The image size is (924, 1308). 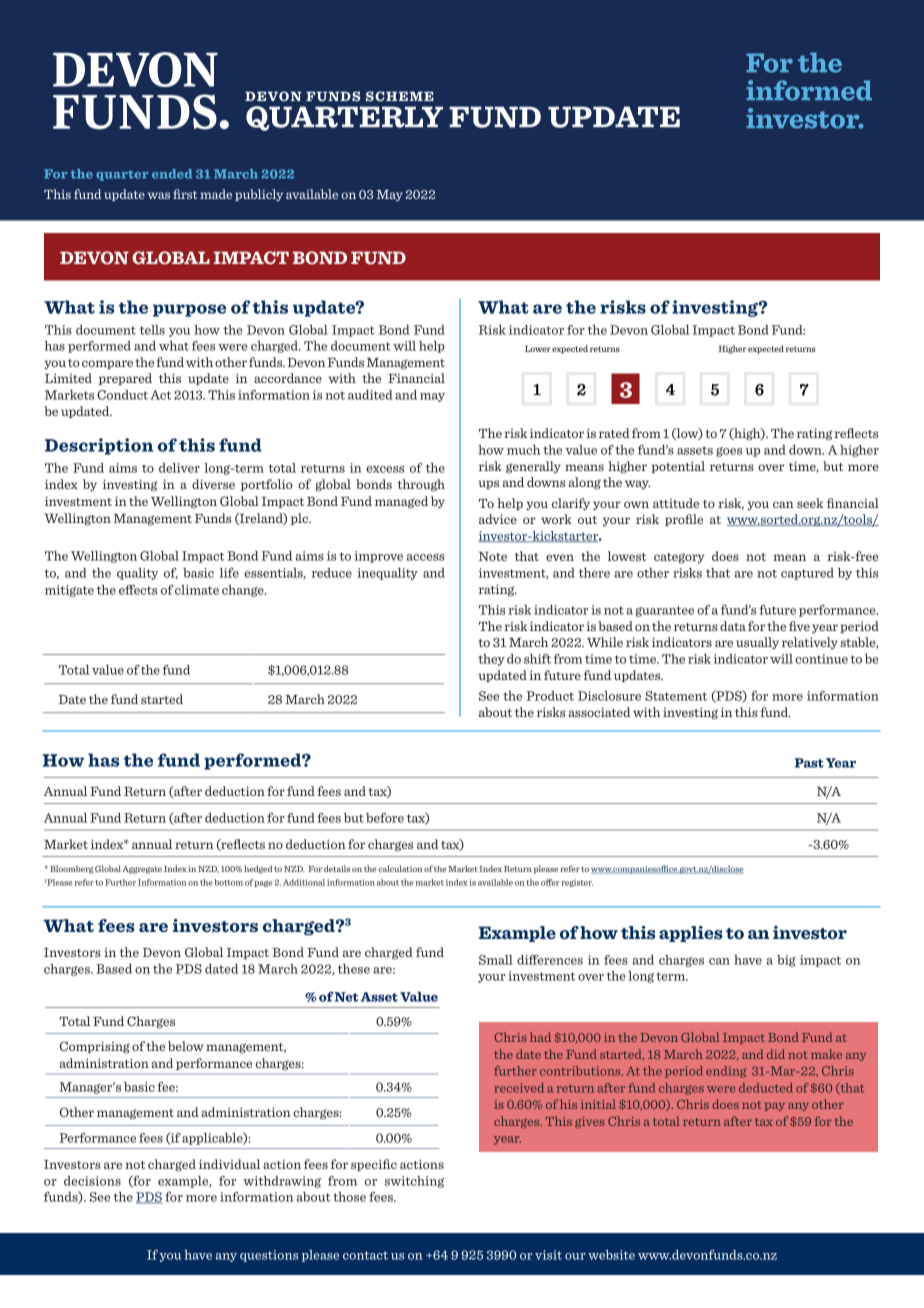 What do you see at coordinates (172, 174) in the page?
I see `ended` at bounding box center [172, 174].
